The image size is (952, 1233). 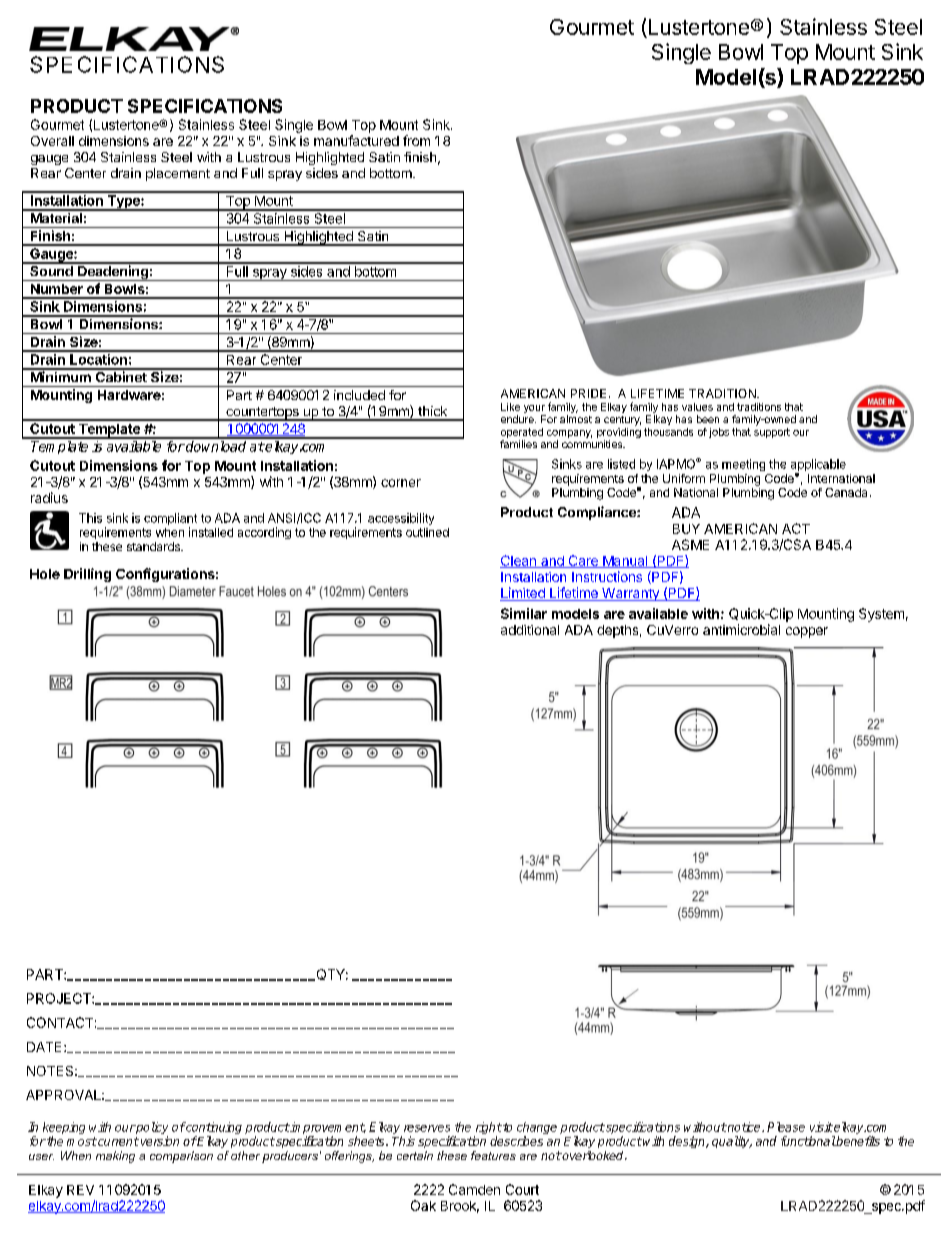 I want to click on from, so click(x=416, y=140).
